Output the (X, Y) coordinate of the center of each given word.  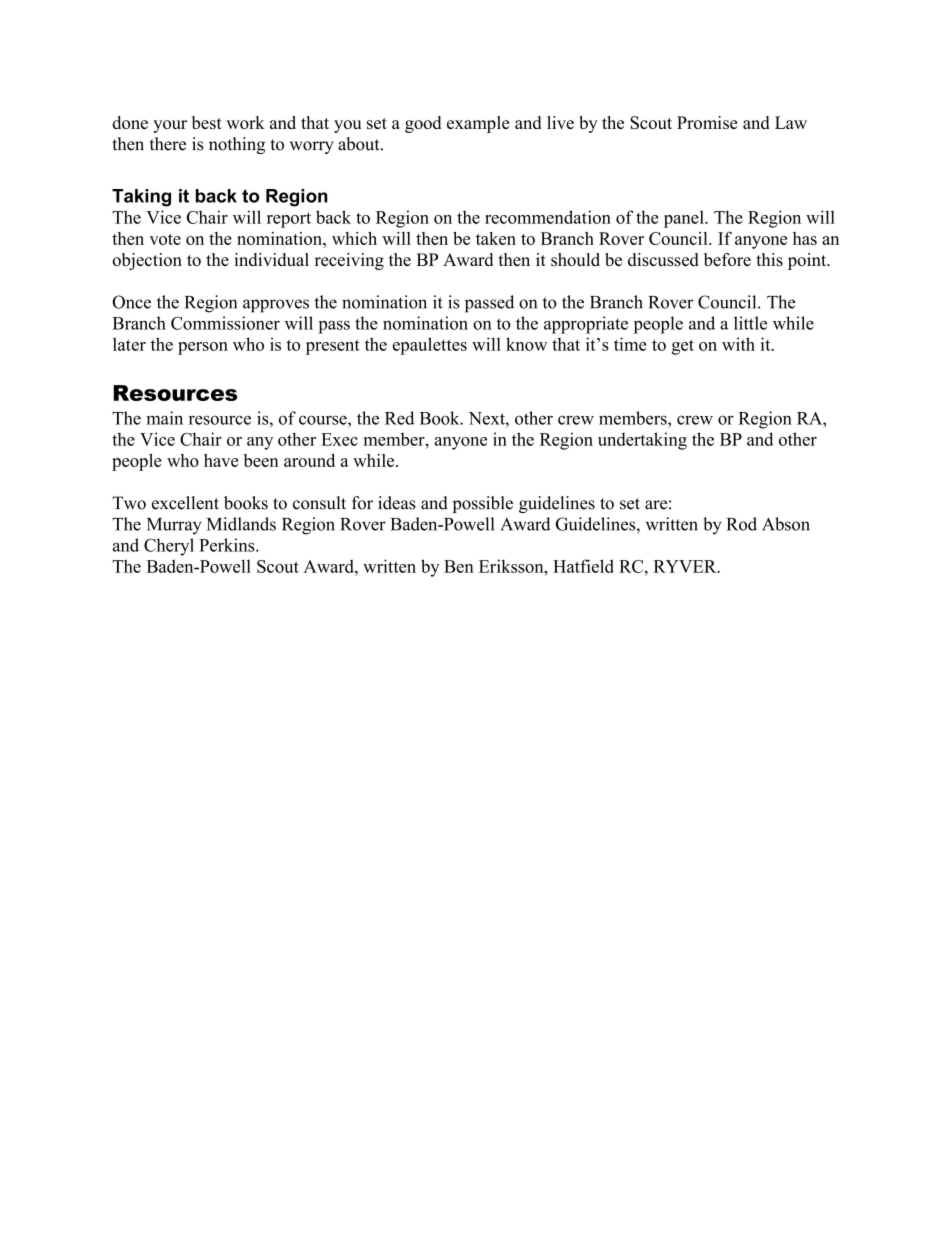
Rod (742, 524)
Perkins (228, 545)
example (478, 124)
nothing (237, 145)
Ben (459, 566)
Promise (707, 122)
